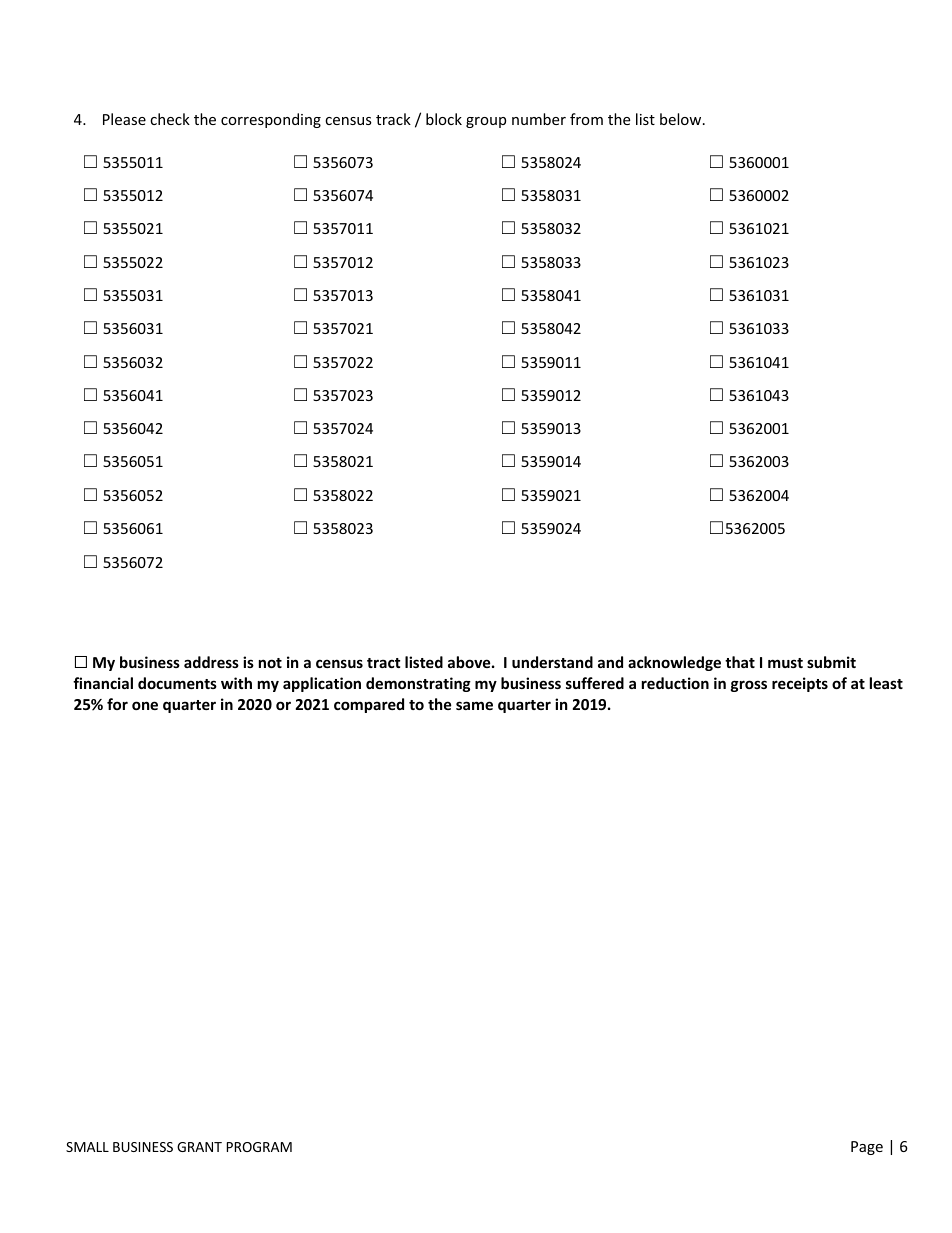 This screenshot has width=952, height=1233. What do you see at coordinates (199, 1147) in the screenshot?
I see `GRANT` at bounding box center [199, 1147].
